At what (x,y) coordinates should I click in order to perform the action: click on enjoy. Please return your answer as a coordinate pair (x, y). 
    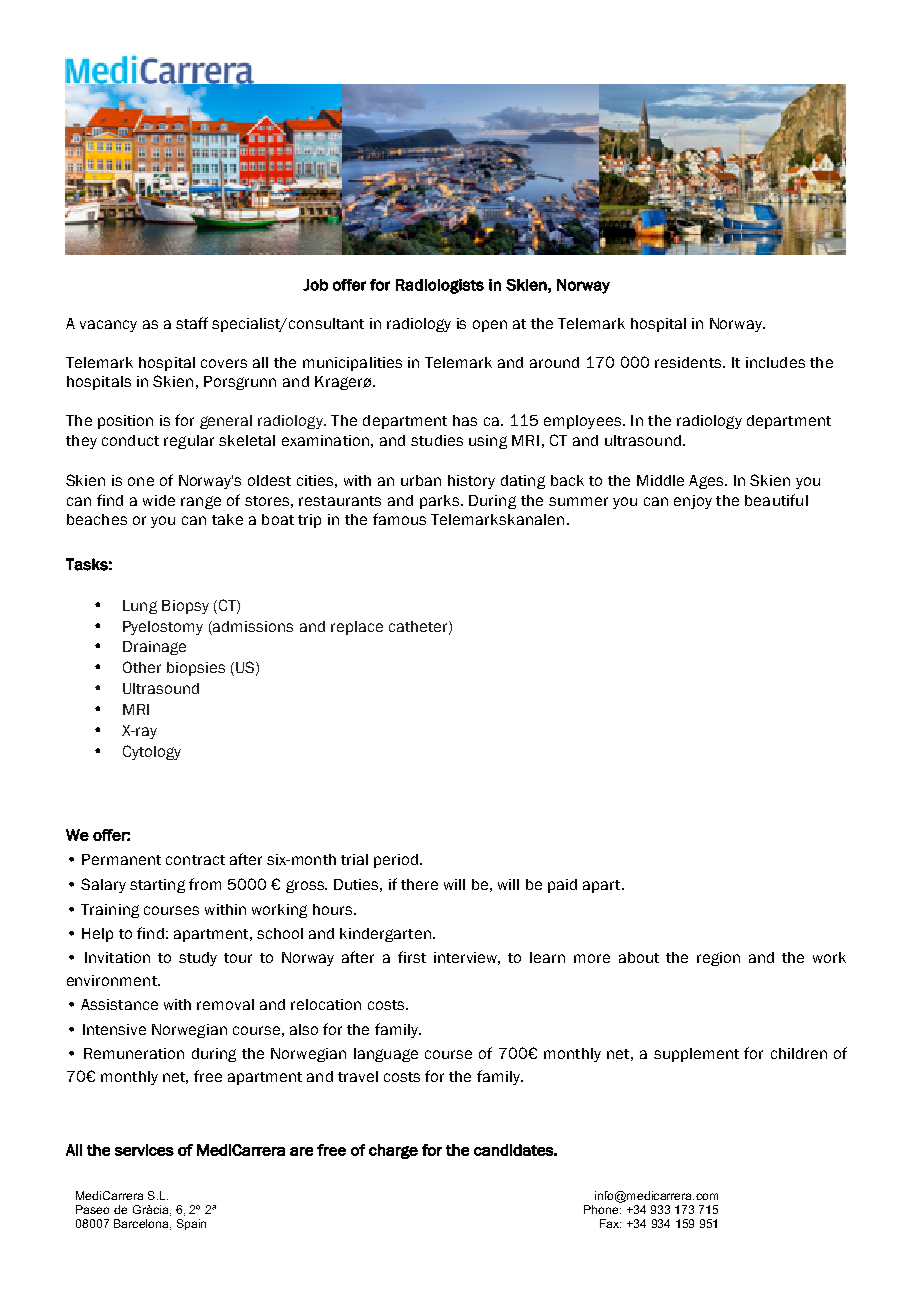
    Looking at the image, I should click on (693, 502).
